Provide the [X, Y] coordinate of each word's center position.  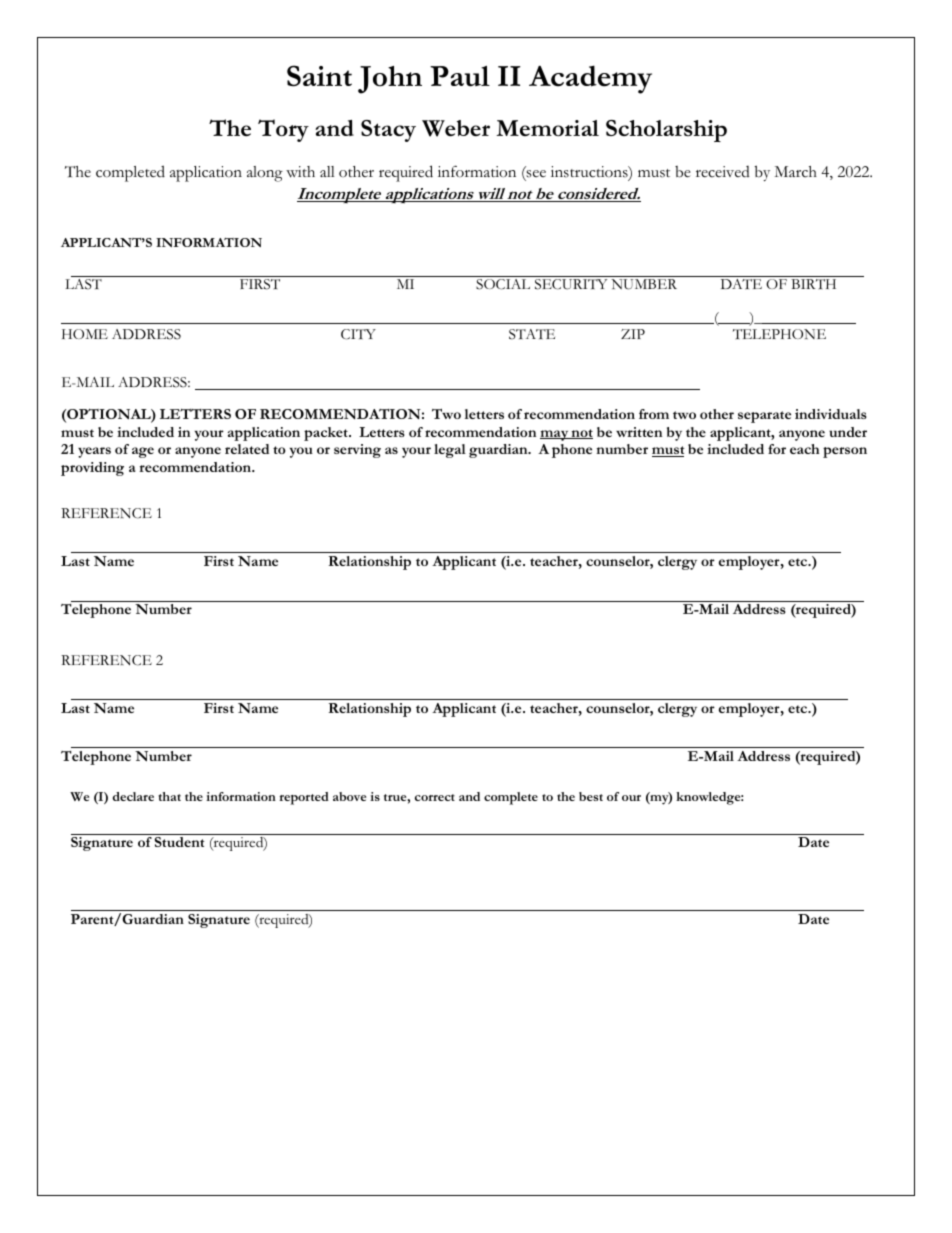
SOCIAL [503, 284]
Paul [460, 76]
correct [435, 797]
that [169, 796]
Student [180, 842]
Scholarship [666, 131]
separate [764, 417]
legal [450, 451]
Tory [283, 130]
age [143, 452]
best [591, 796]
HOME [85, 334]
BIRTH [813, 284]
